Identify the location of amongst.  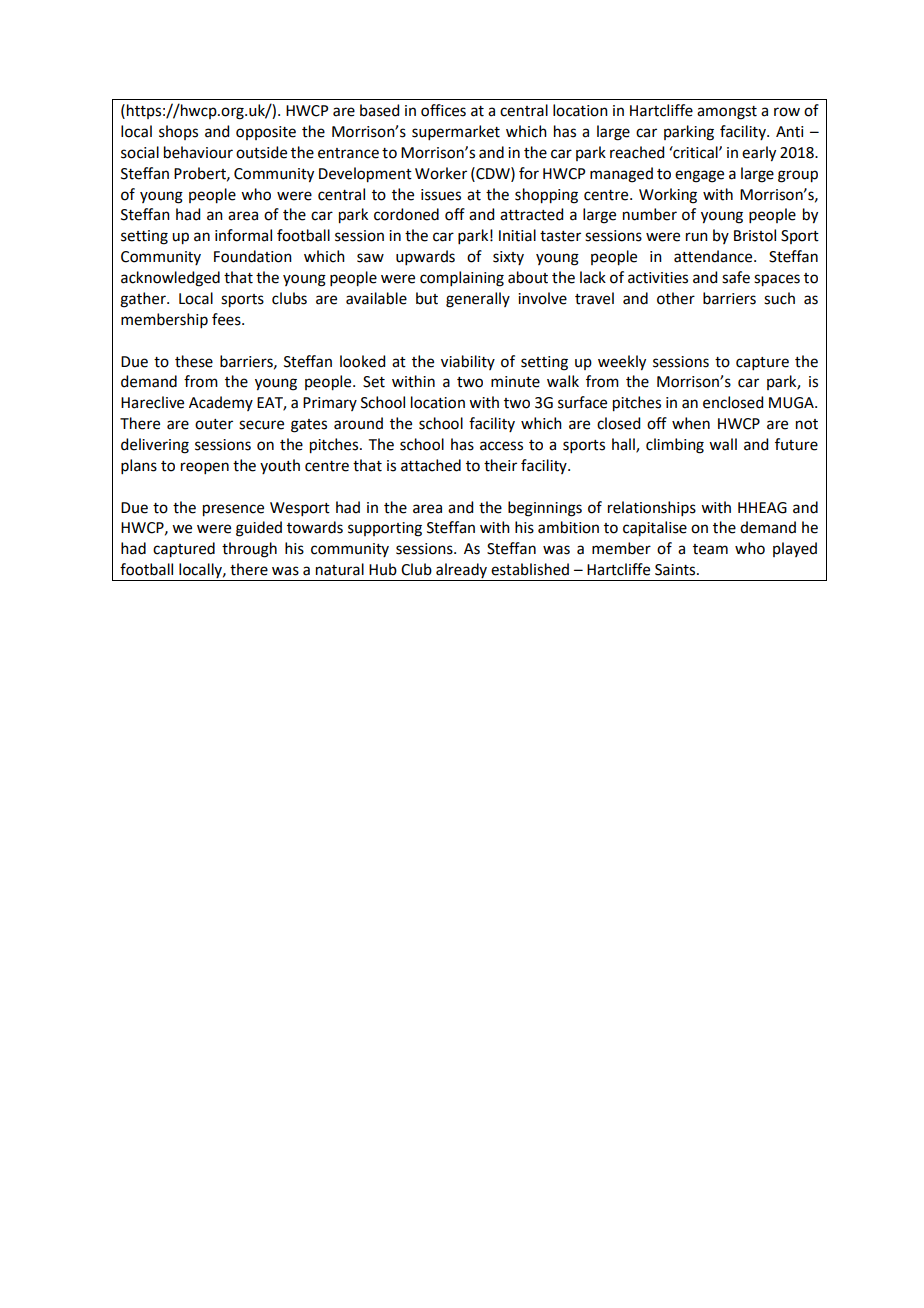
(727, 113).
